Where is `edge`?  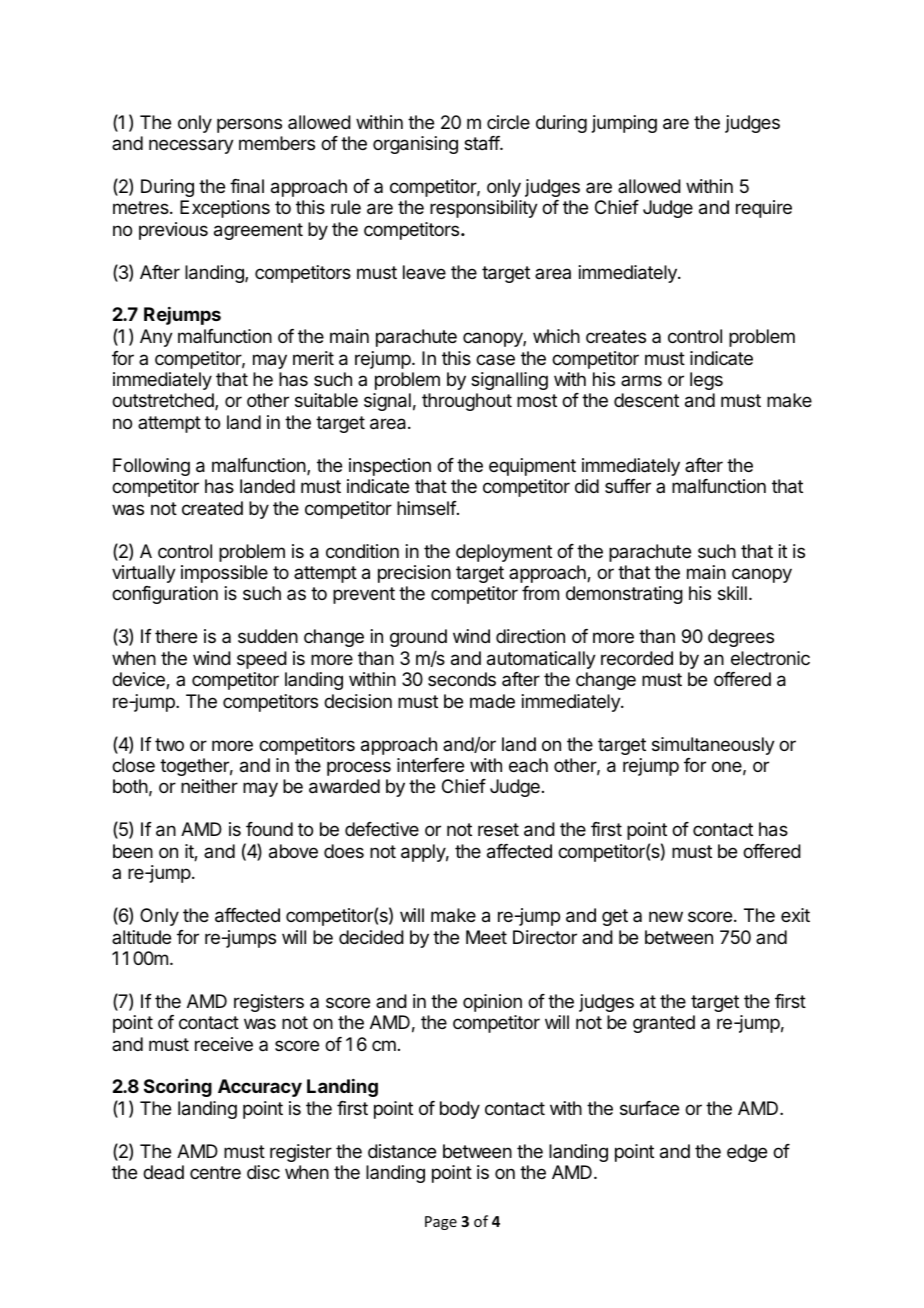
edge is located at coordinates (747, 1153).
